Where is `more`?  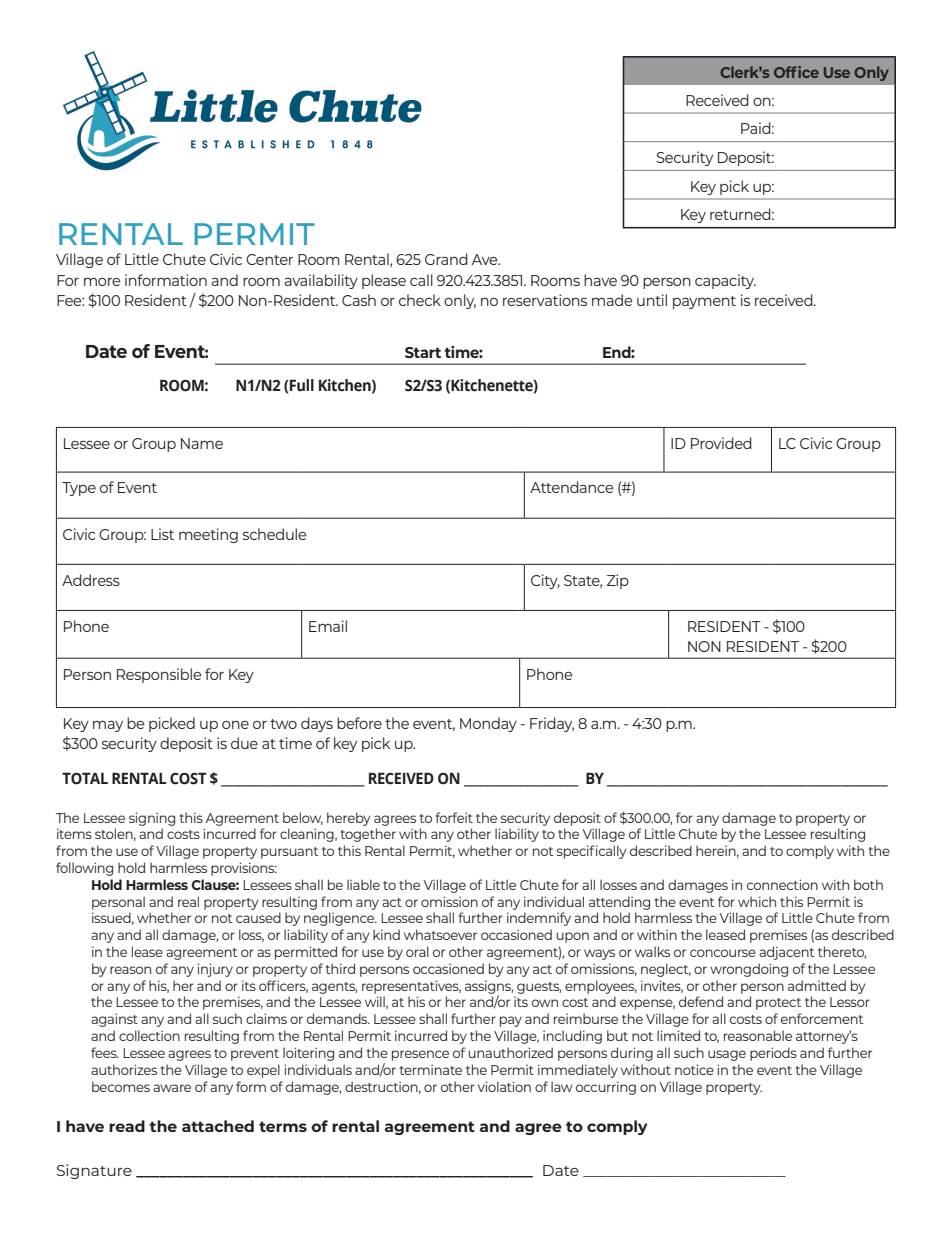 more is located at coordinates (102, 281).
